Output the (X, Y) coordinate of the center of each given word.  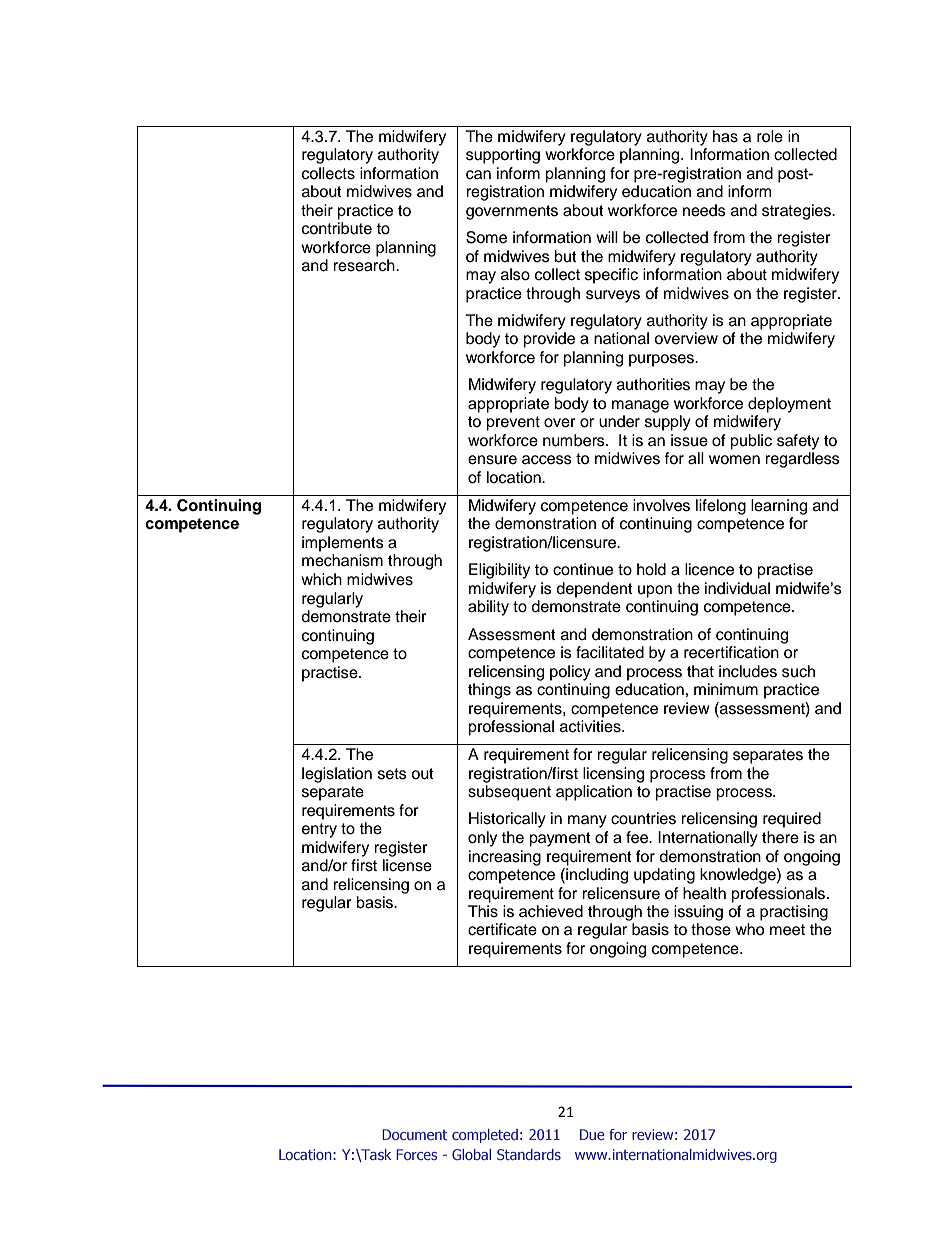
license (407, 865)
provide (549, 340)
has (725, 136)
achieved (551, 911)
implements (343, 544)
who (749, 929)
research (365, 265)
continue (583, 569)
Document (414, 1134)
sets (392, 774)
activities (591, 726)
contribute (337, 228)
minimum (726, 689)
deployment (789, 405)
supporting (503, 156)
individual (737, 588)
